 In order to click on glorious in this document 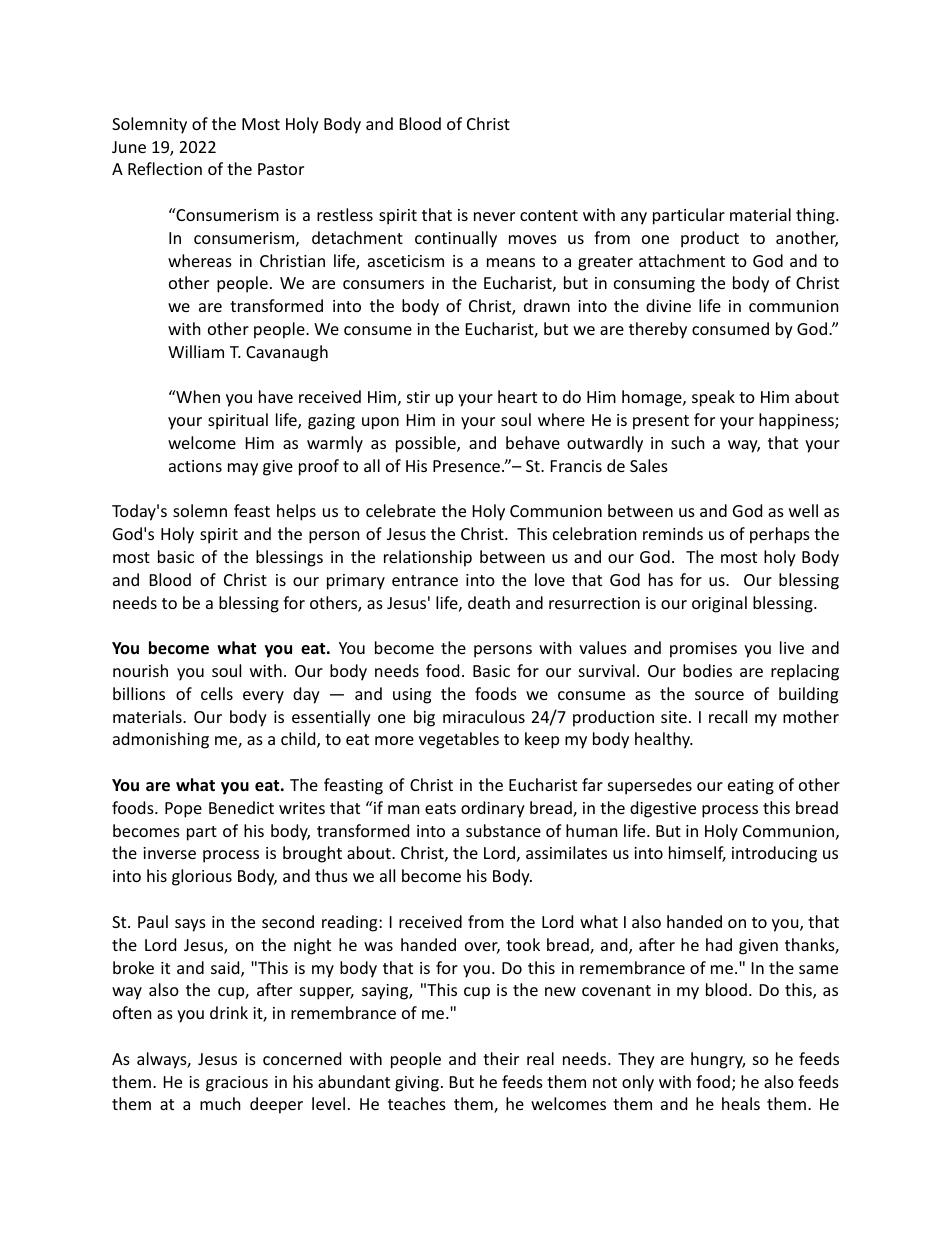, I will do `click(202, 877)`.
